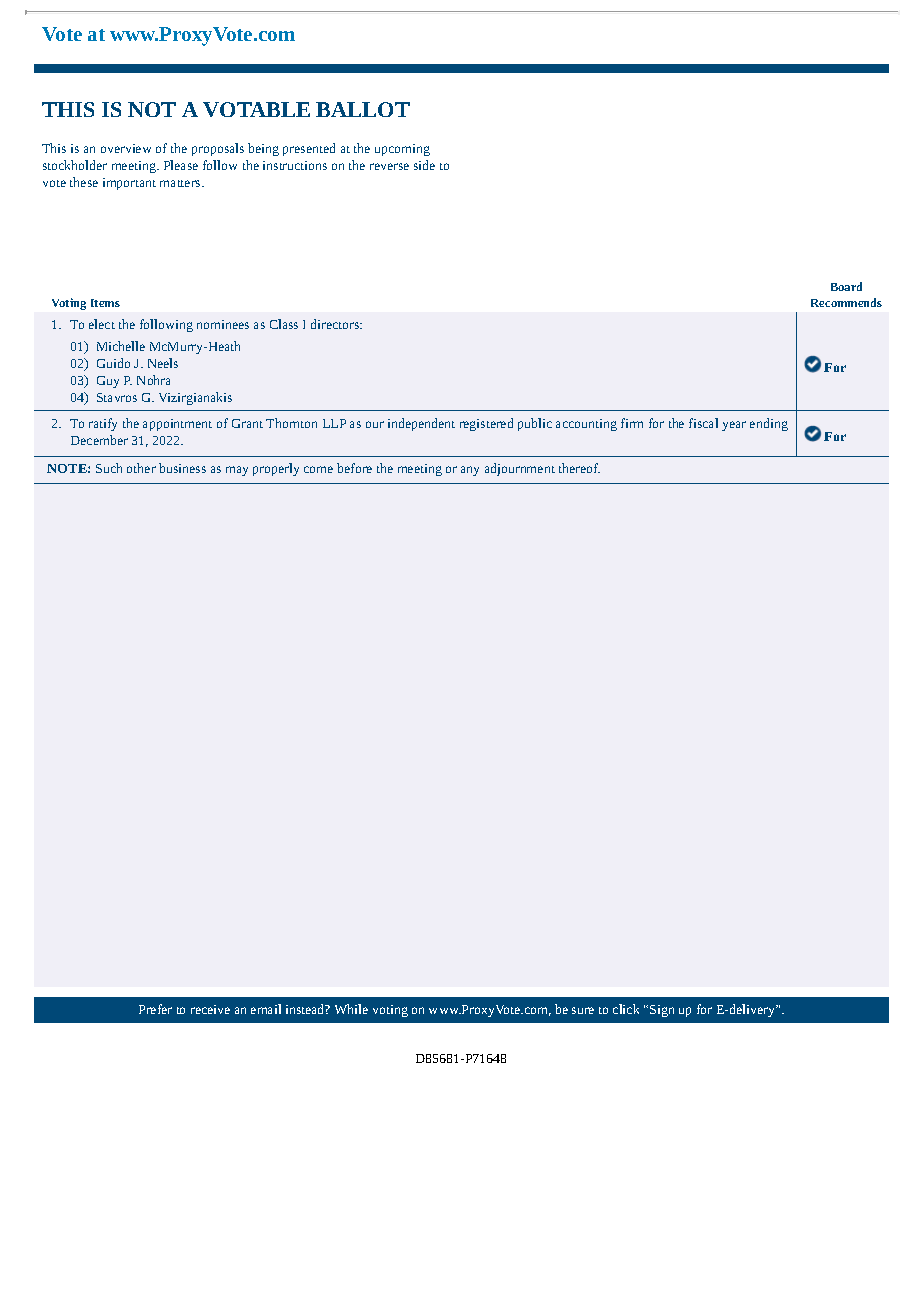 Image resolution: width=924 pixels, height=1308 pixels. Describe the element at coordinates (126, 148) in the screenshot. I see `overview` at that location.
